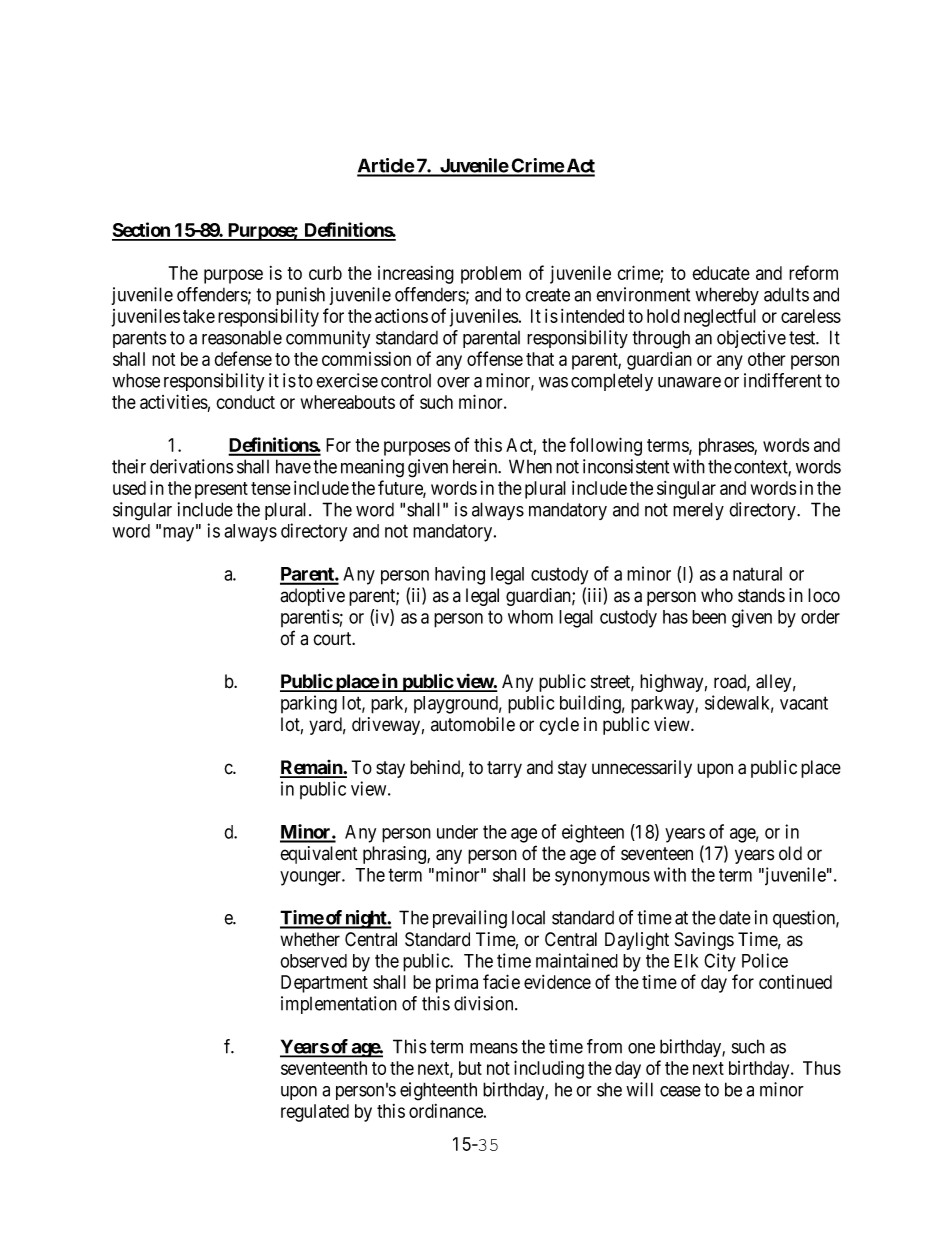 The image size is (952, 1233). What do you see at coordinates (491, 275) in the page?
I see `problem` at bounding box center [491, 275].
